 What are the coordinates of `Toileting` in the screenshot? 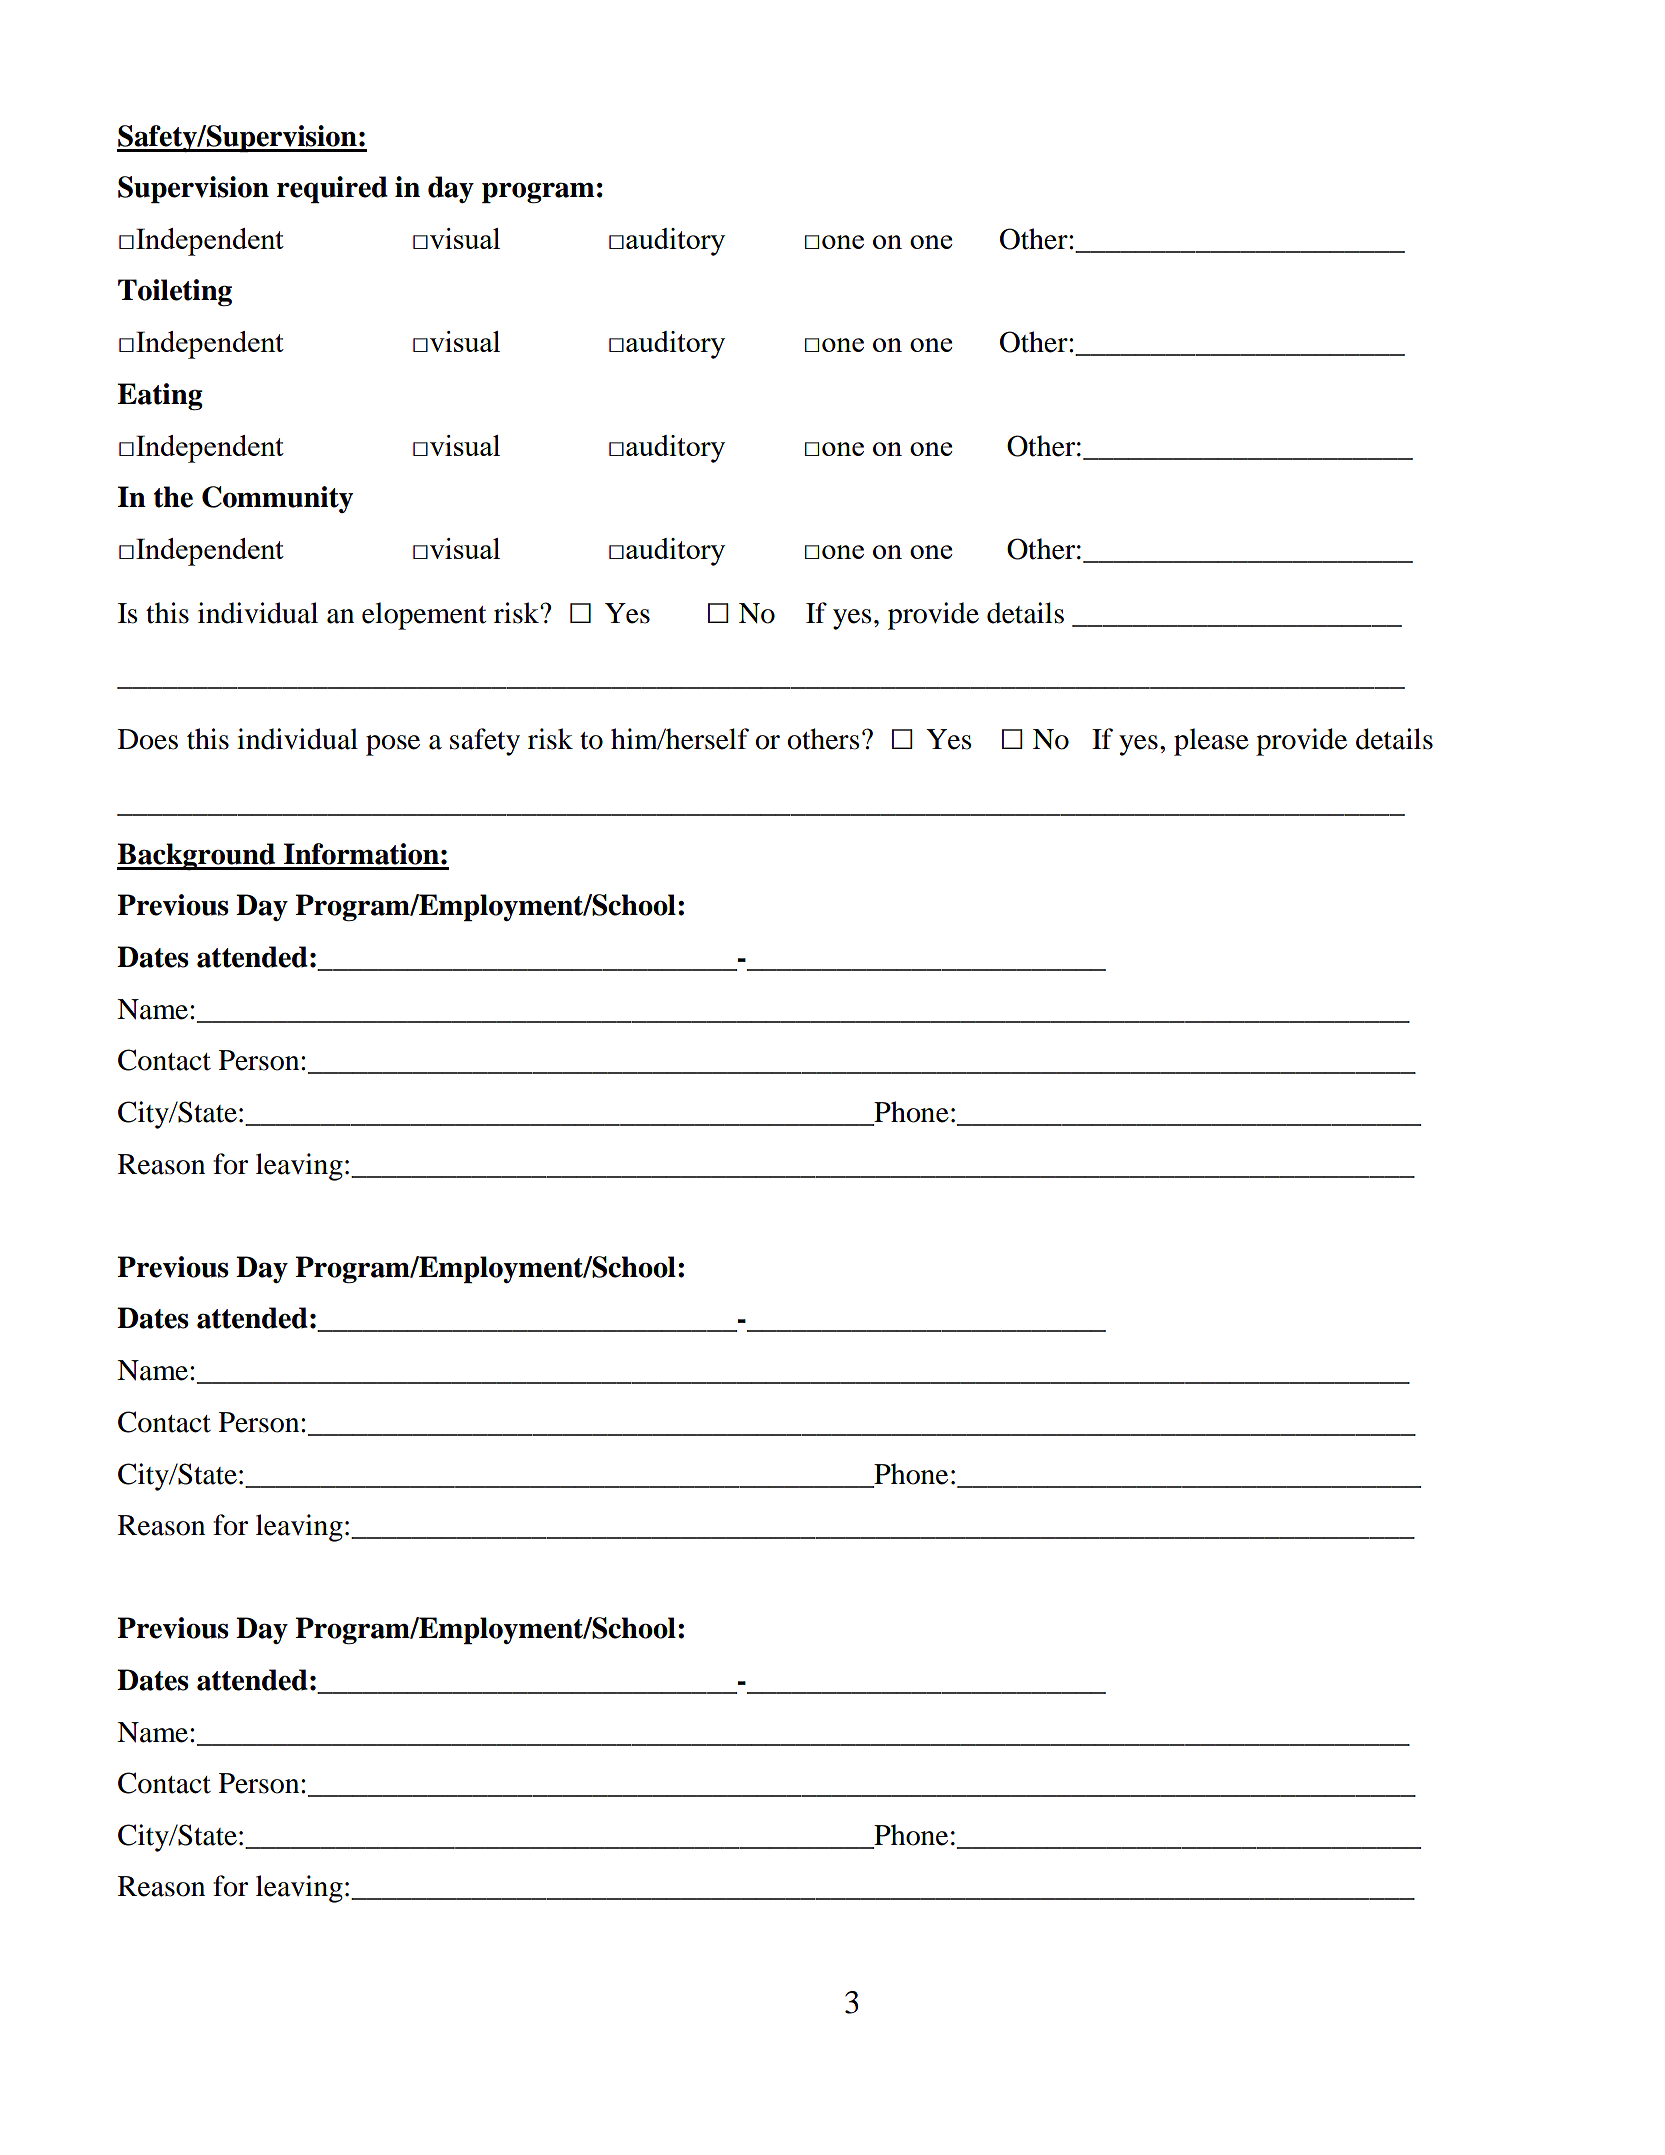 It's located at (175, 292).
